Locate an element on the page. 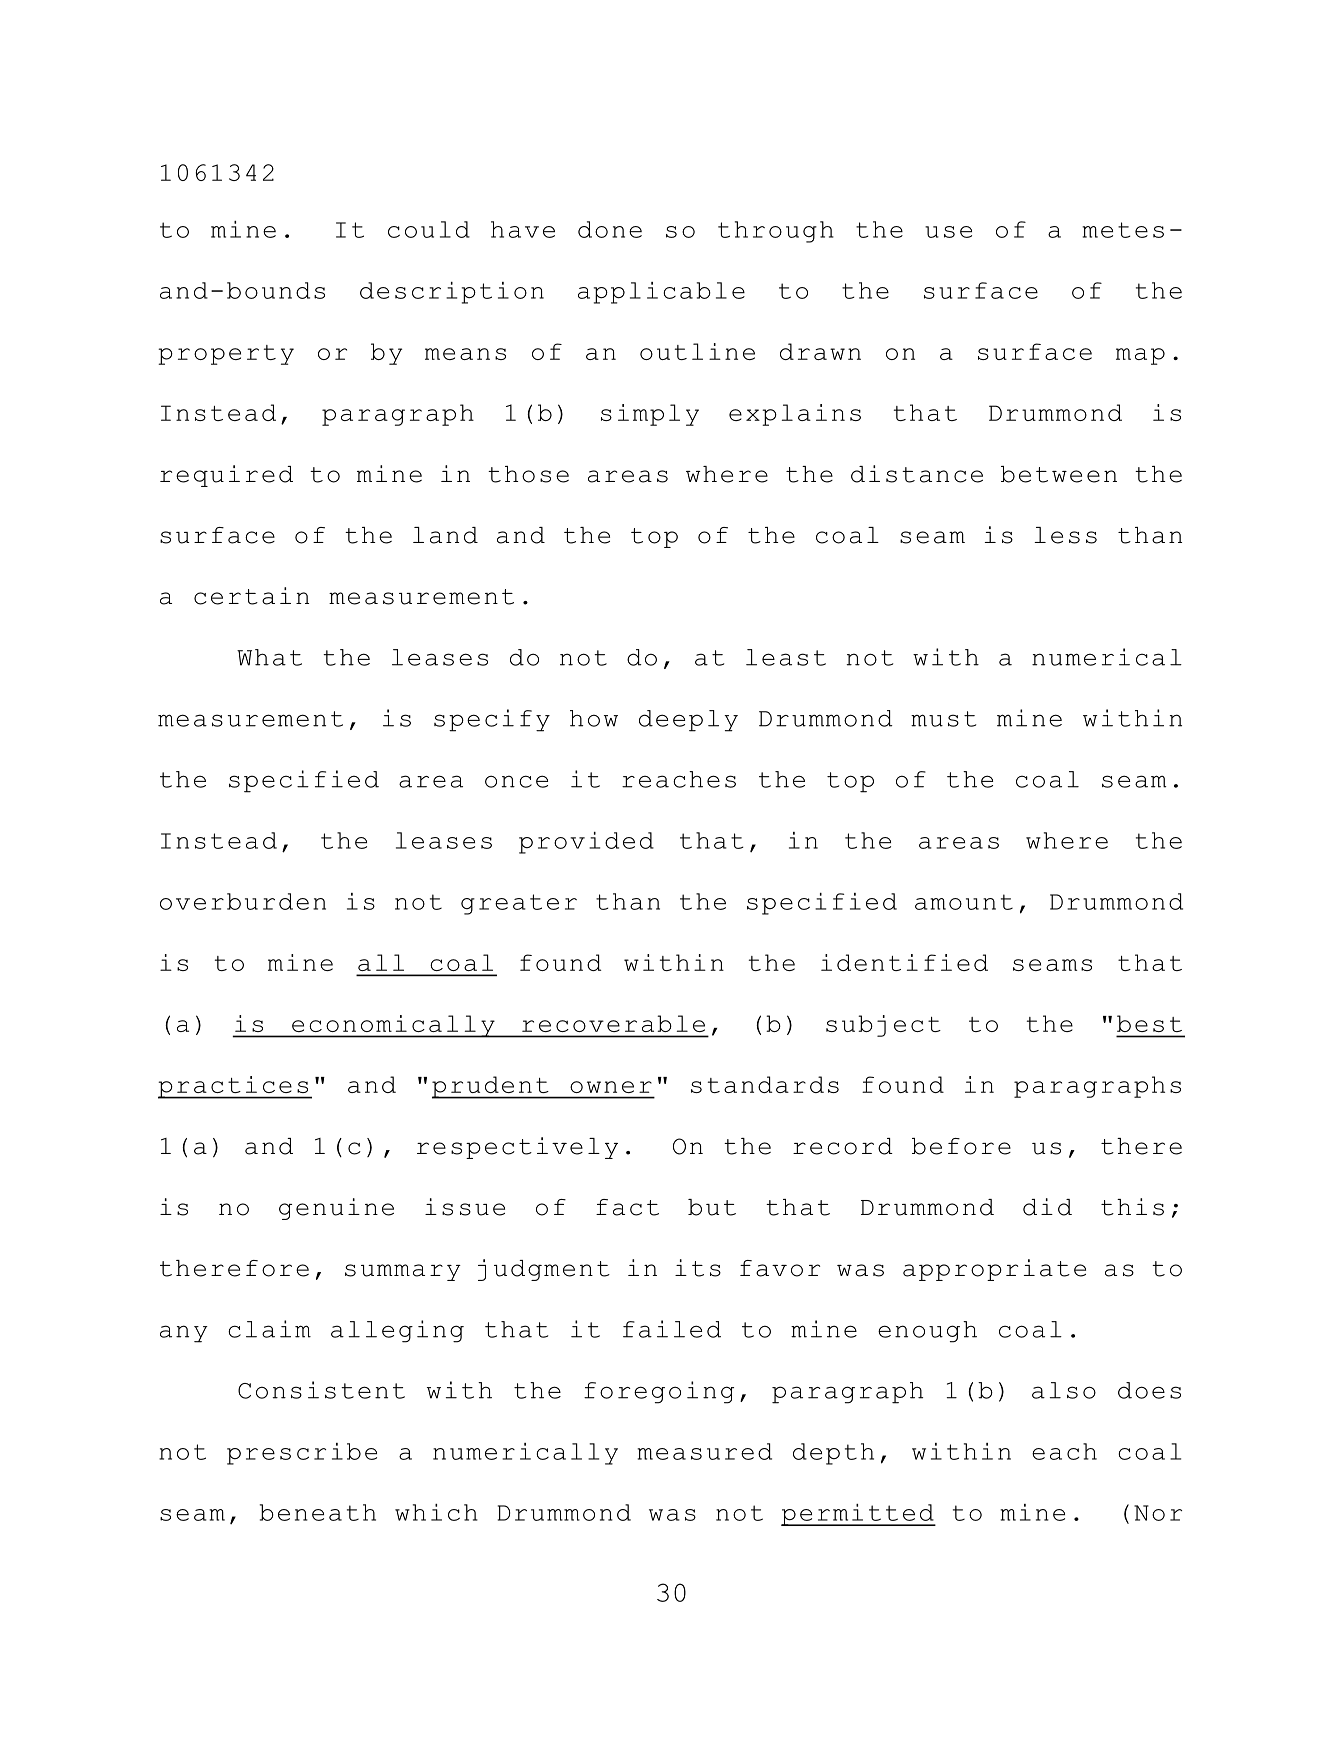  use is located at coordinates (948, 232).
